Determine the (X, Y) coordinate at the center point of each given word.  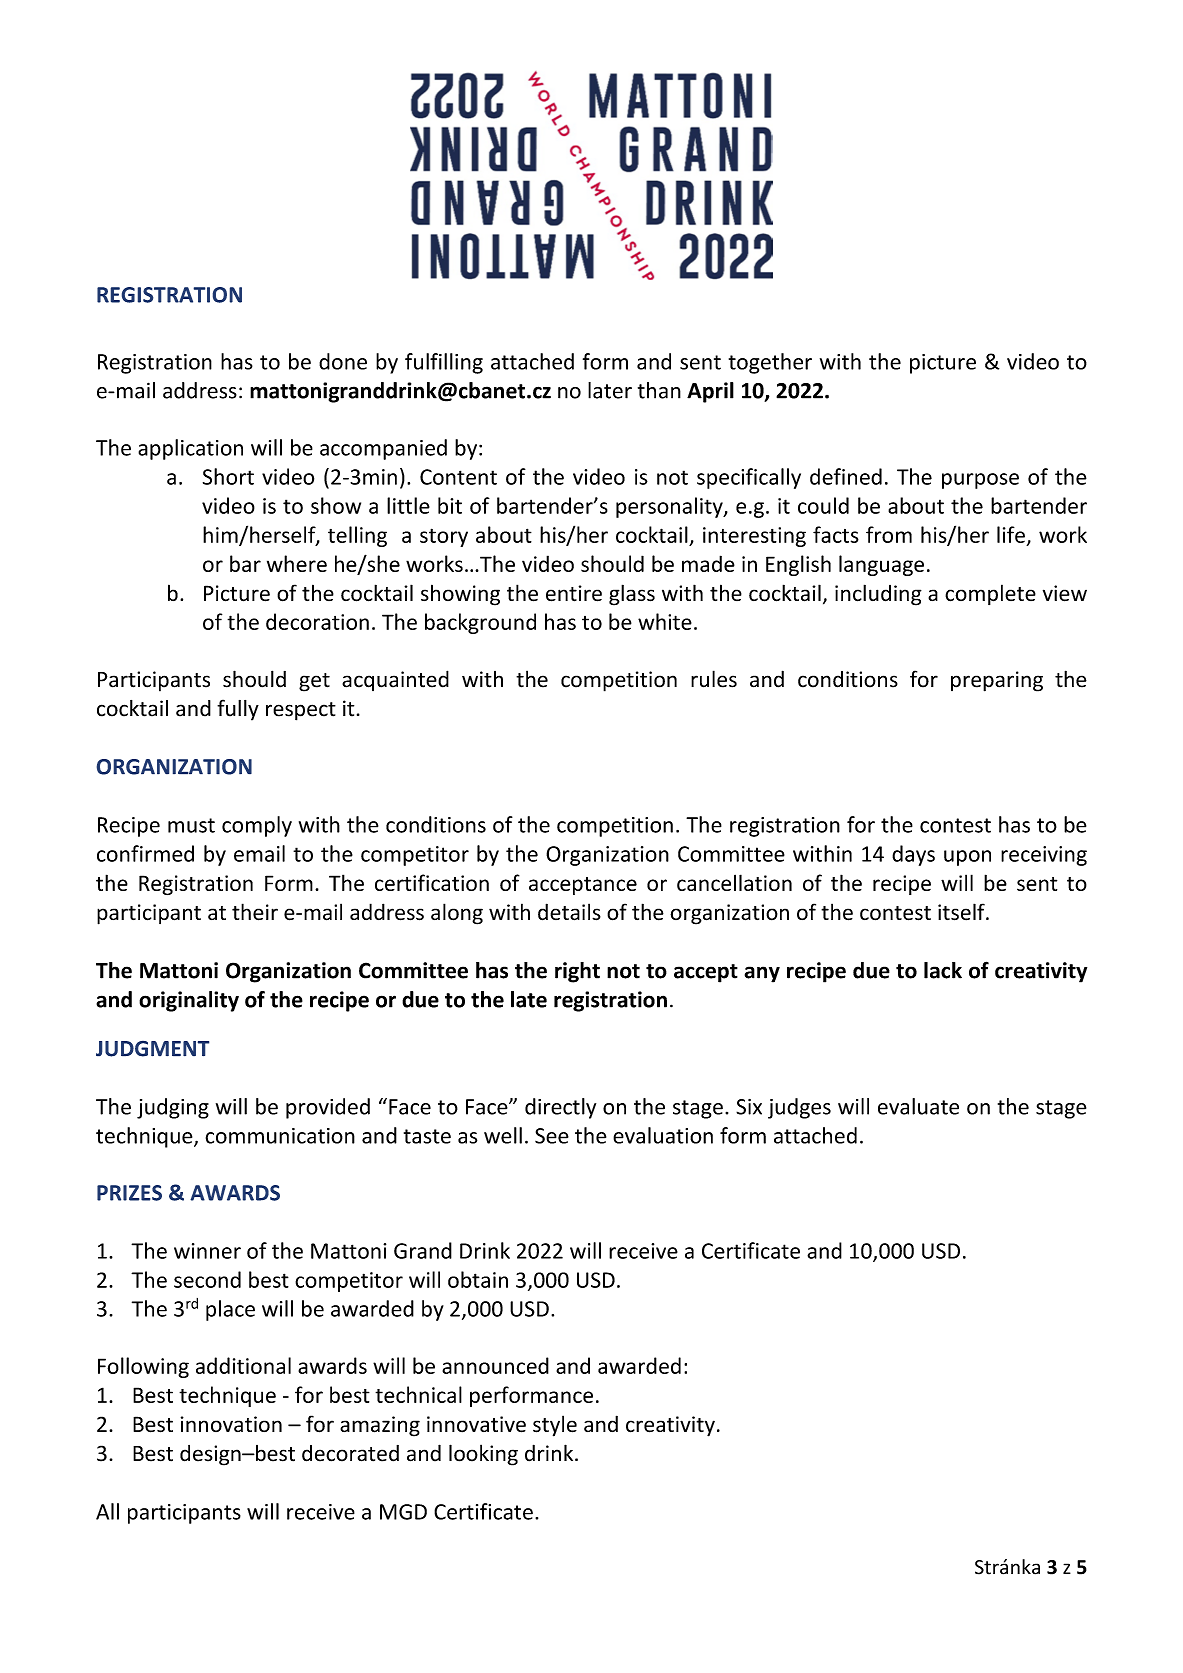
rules (714, 679)
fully (238, 710)
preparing (997, 681)
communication (280, 1136)
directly (560, 1108)
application (190, 449)
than (659, 390)
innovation (231, 1424)
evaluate (918, 1106)
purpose (980, 481)
